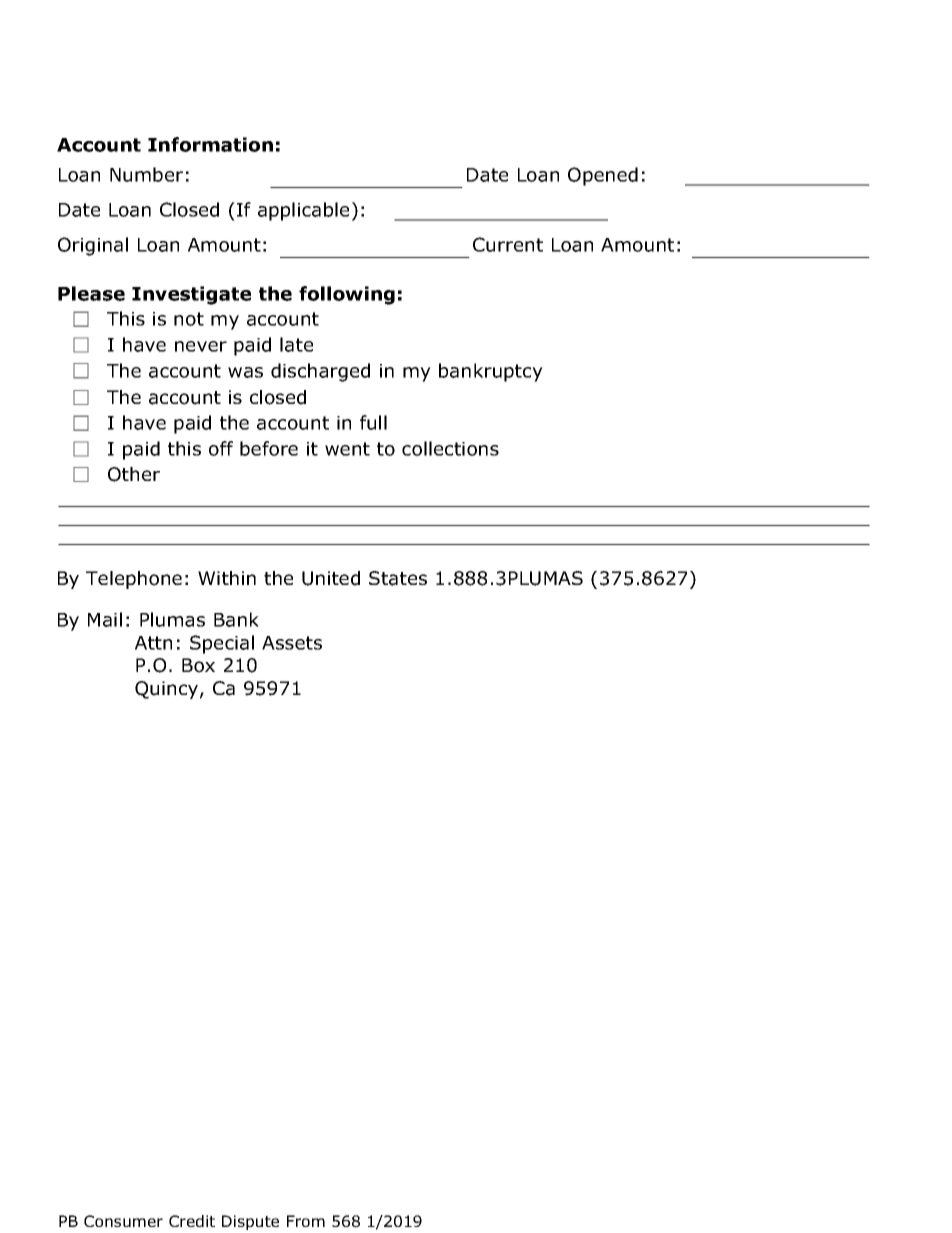 This screenshot has height=1233, width=952. What do you see at coordinates (603, 176) in the screenshot?
I see `Opened` at bounding box center [603, 176].
